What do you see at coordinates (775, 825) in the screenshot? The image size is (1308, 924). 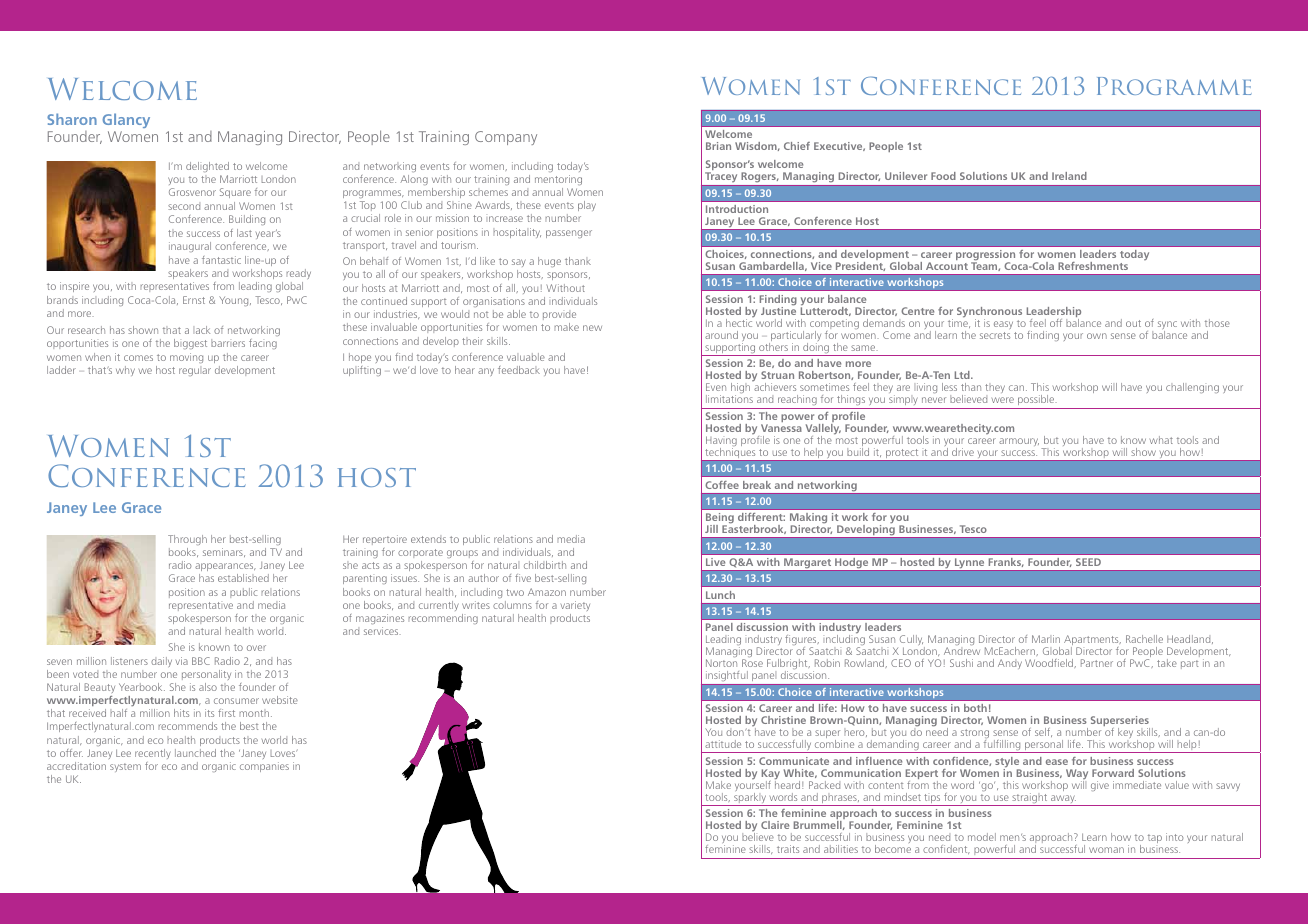 I see `Claire` at bounding box center [775, 825].
